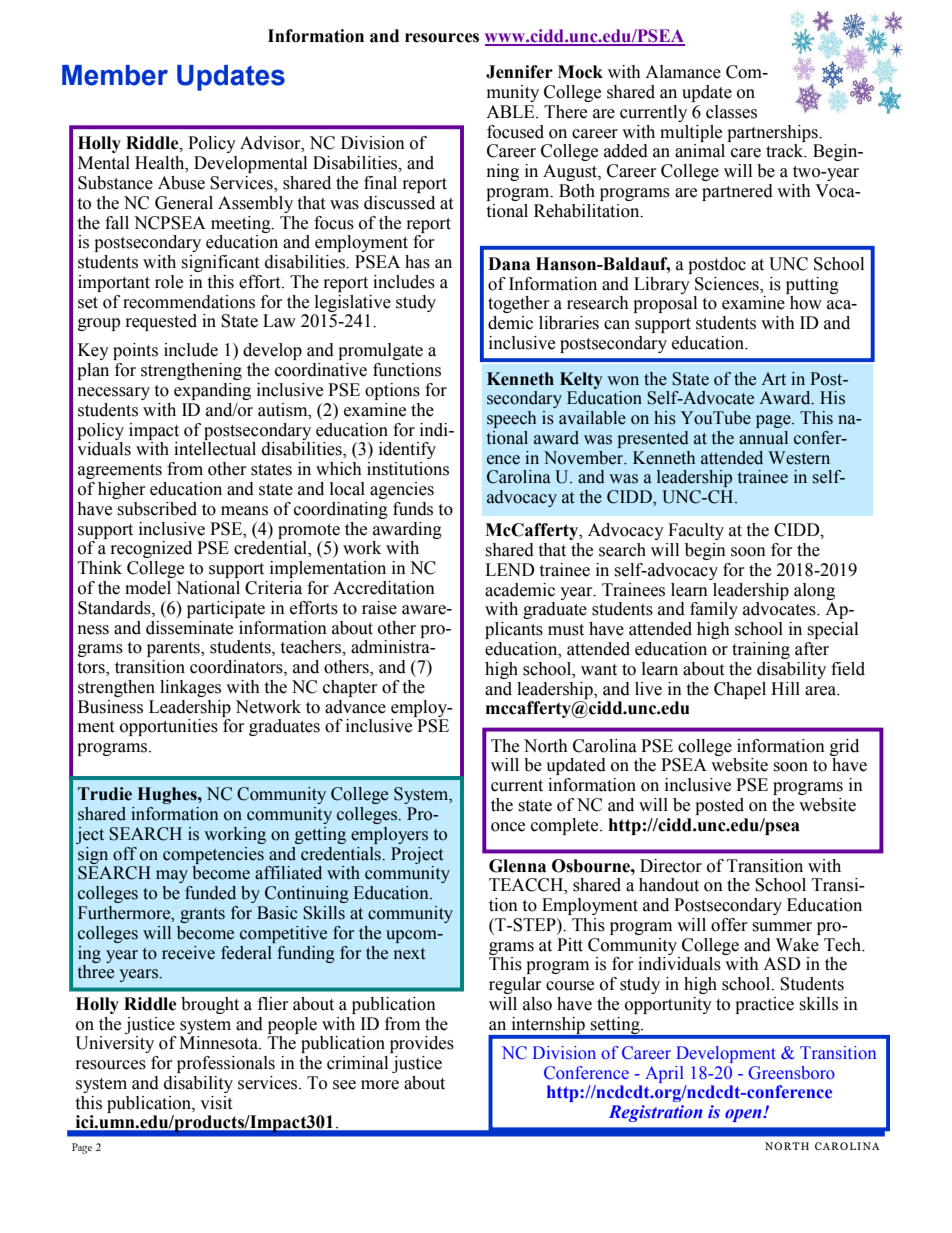  What do you see at coordinates (161, 322) in the screenshot?
I see `requested` at bounding box center [161, 322].
